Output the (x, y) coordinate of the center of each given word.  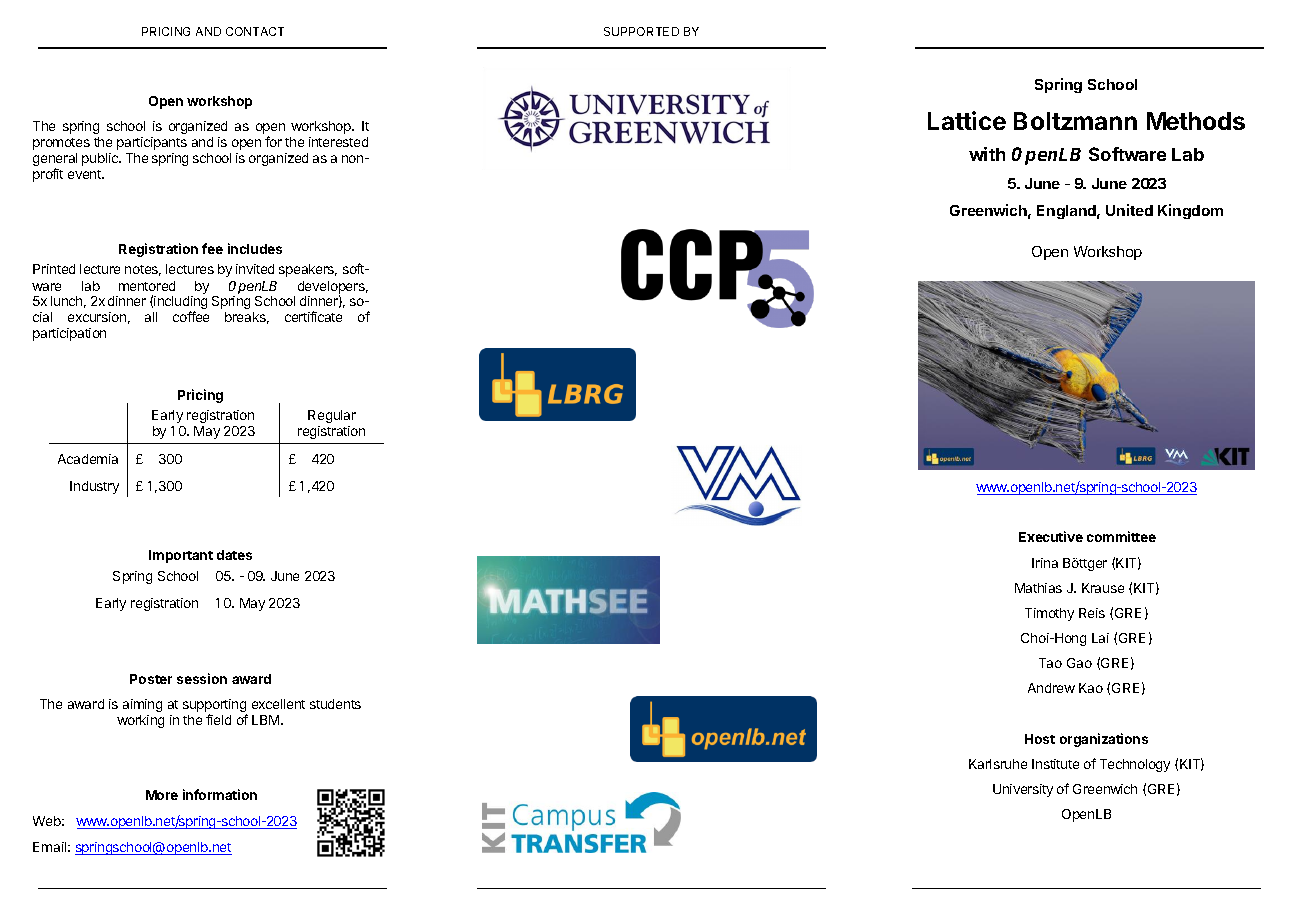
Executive (1051, 536)
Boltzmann (1075, 121)
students (335, 704)
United (1129, 210)
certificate (313, 316)
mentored (147, 286)
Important (181, 556)
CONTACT (255, 31)
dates (234, 555)
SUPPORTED (641, 31)
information (220, 794)
